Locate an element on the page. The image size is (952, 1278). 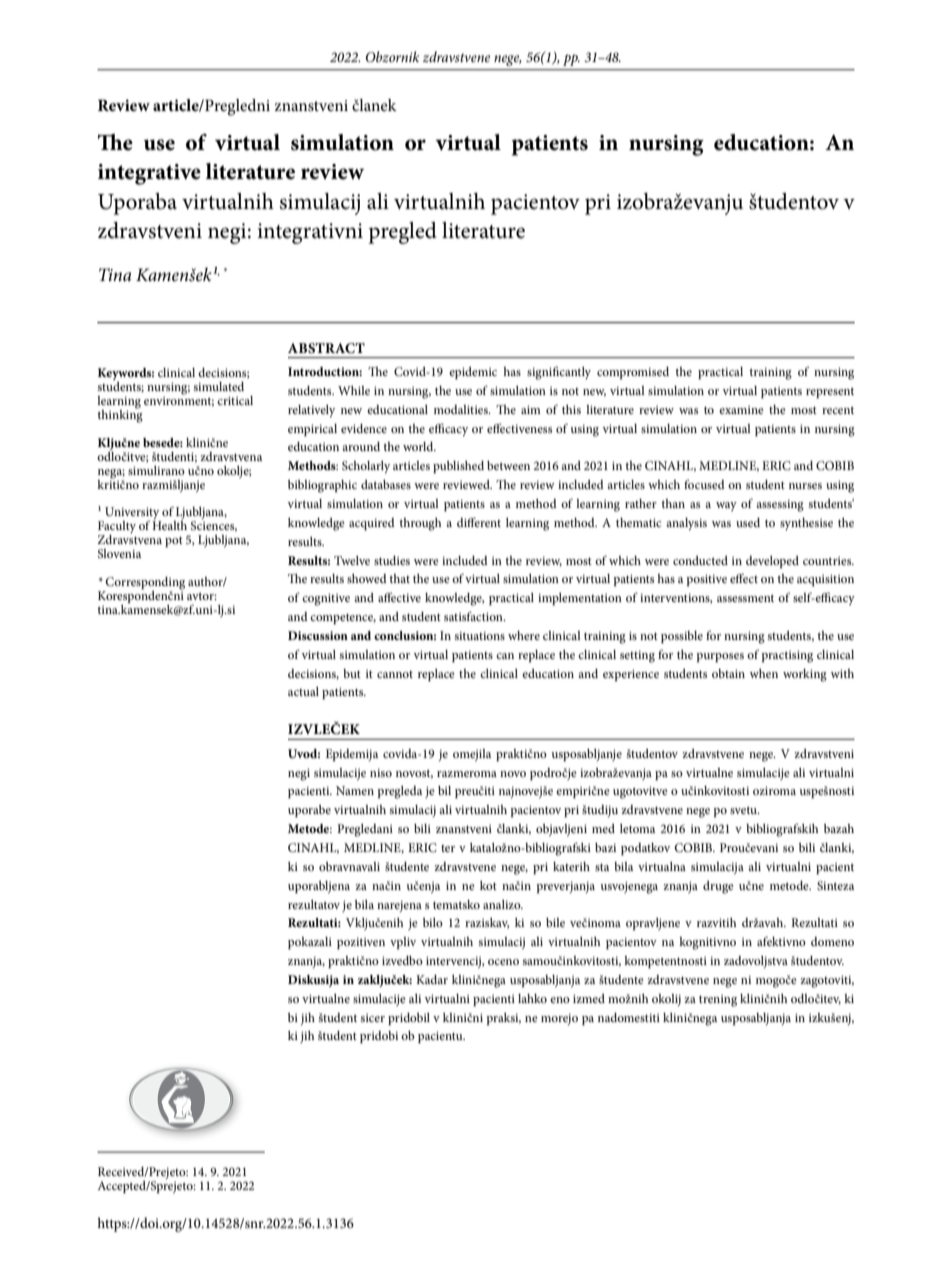
pot is located at coordinates (174, 541).
